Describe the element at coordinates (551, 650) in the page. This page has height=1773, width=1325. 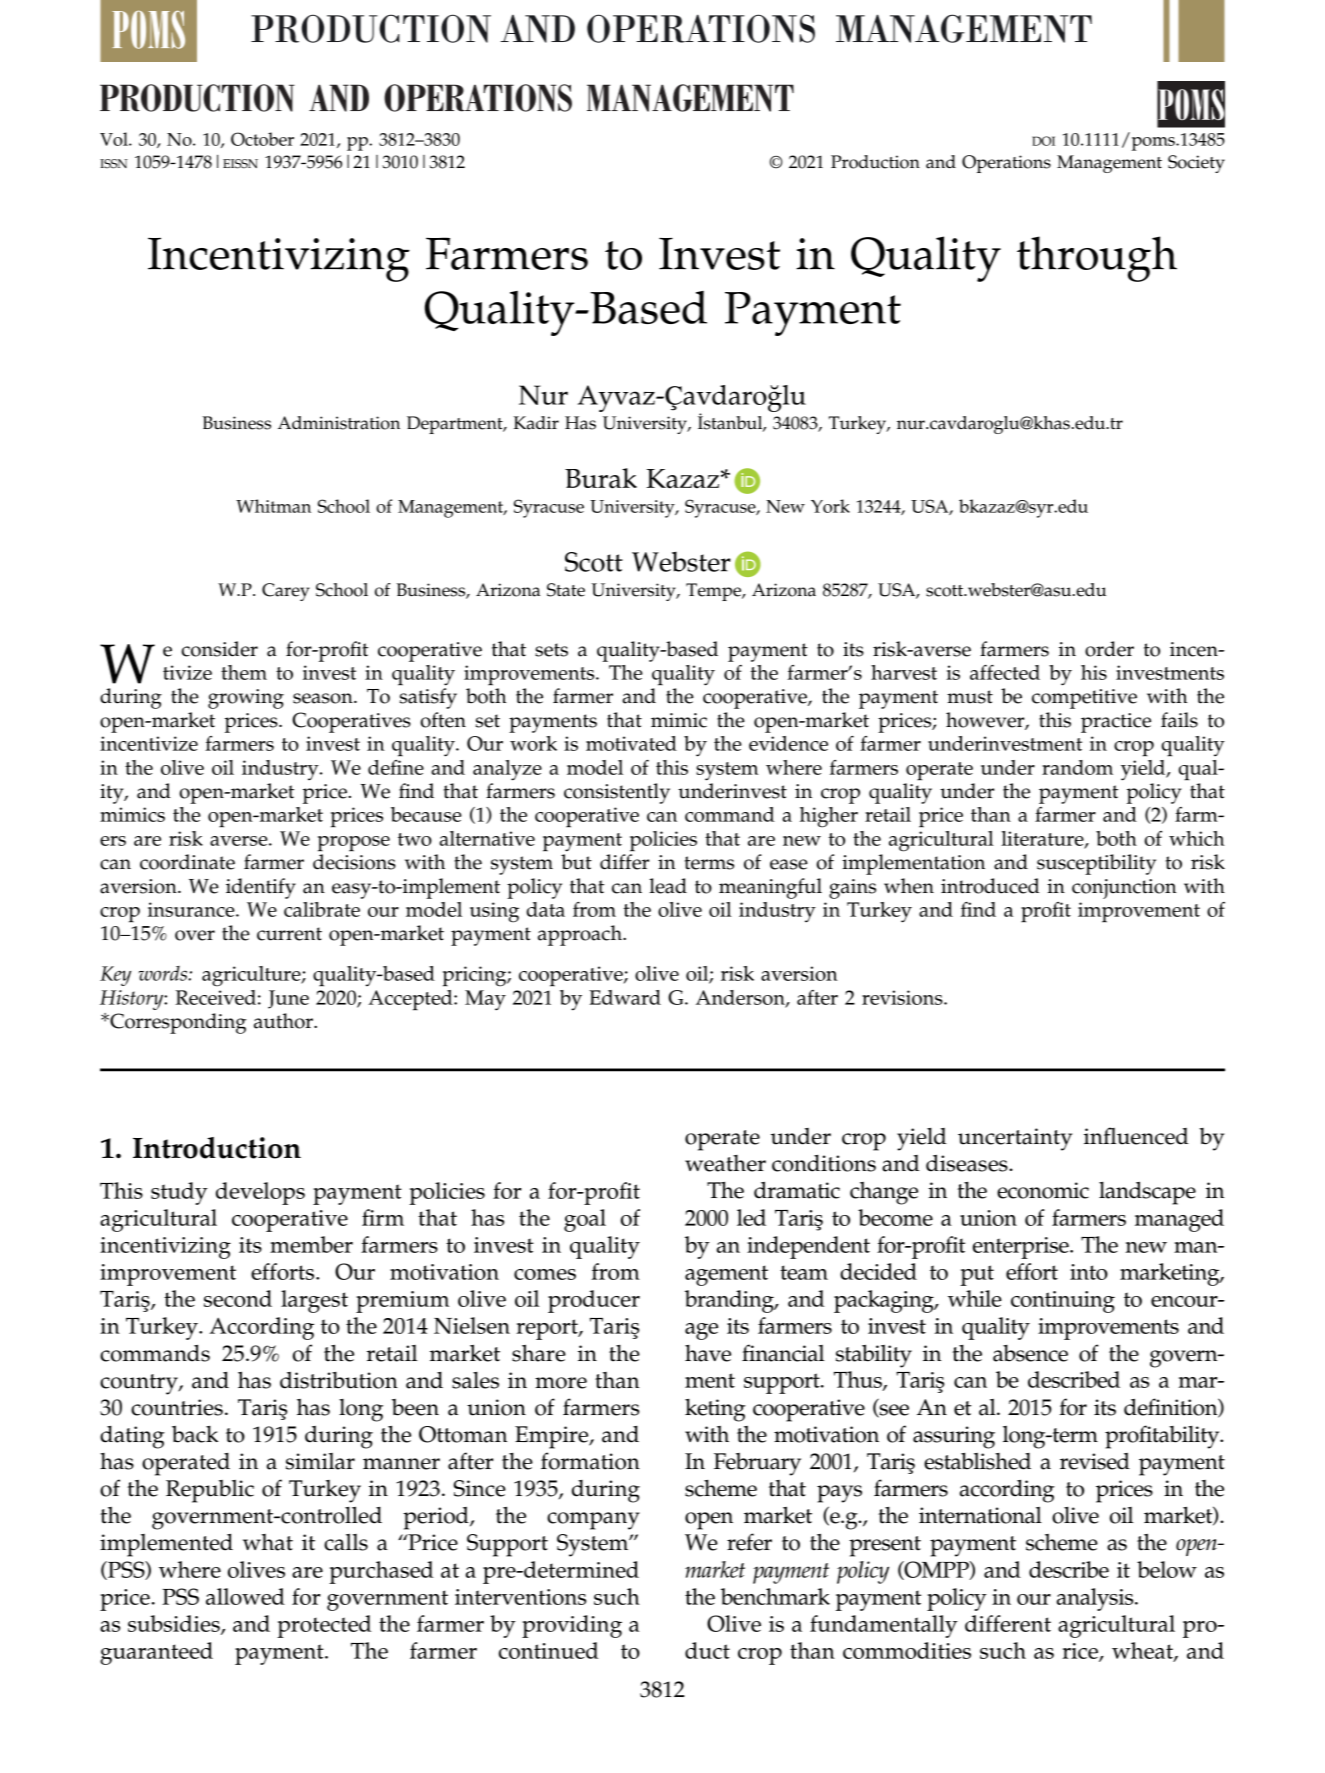
I see `sets` at that location.
